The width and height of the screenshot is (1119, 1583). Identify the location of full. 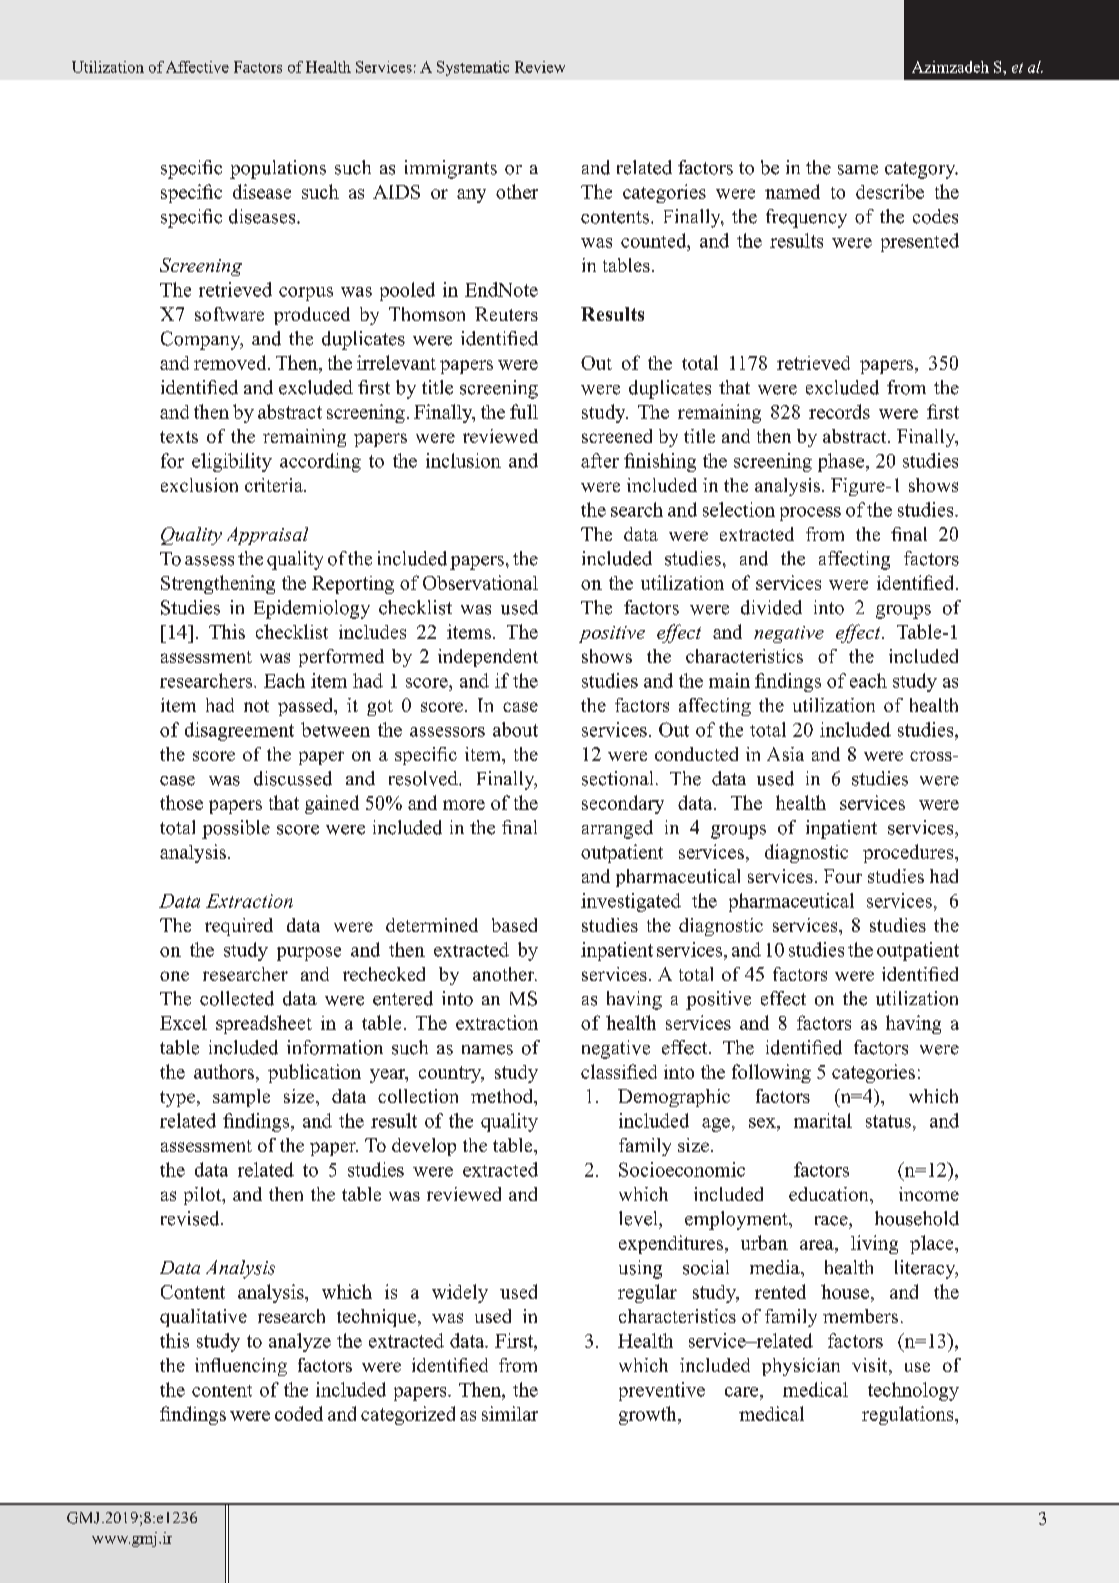
(524, 411).
